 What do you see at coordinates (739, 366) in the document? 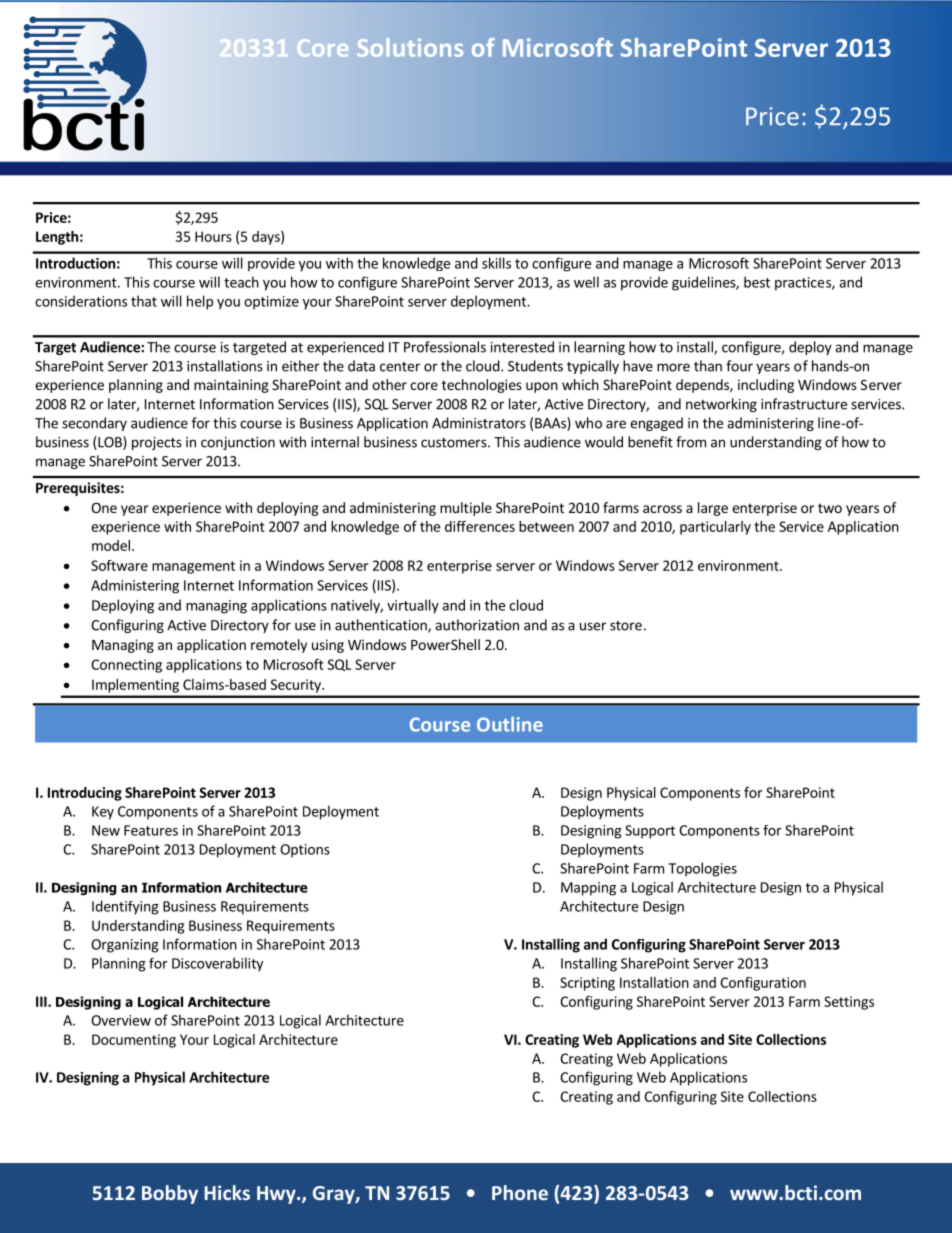
I see `four` at bounding box center [739, 366].
